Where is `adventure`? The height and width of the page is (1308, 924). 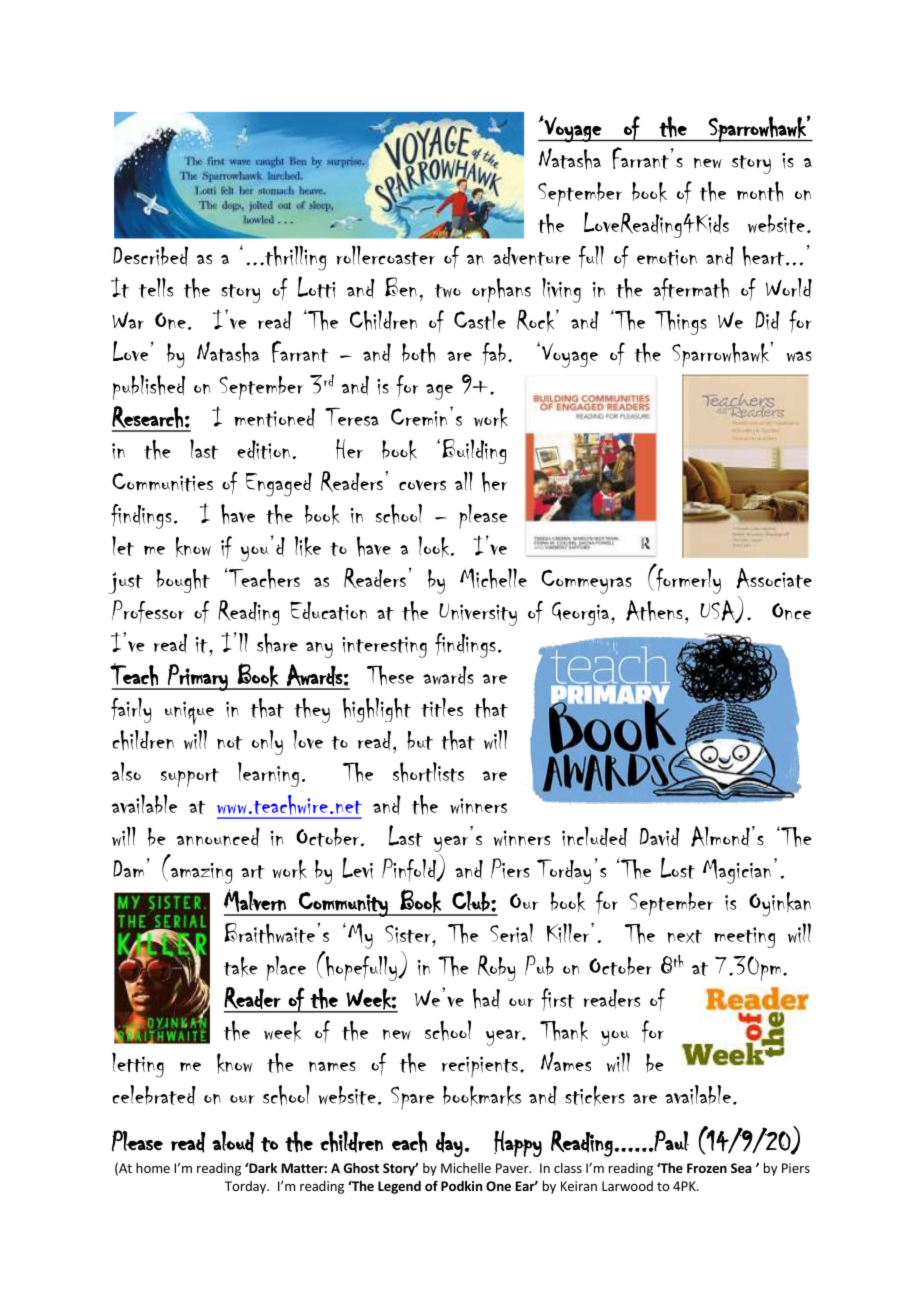 adventure is located at coordinates (532, 256).
